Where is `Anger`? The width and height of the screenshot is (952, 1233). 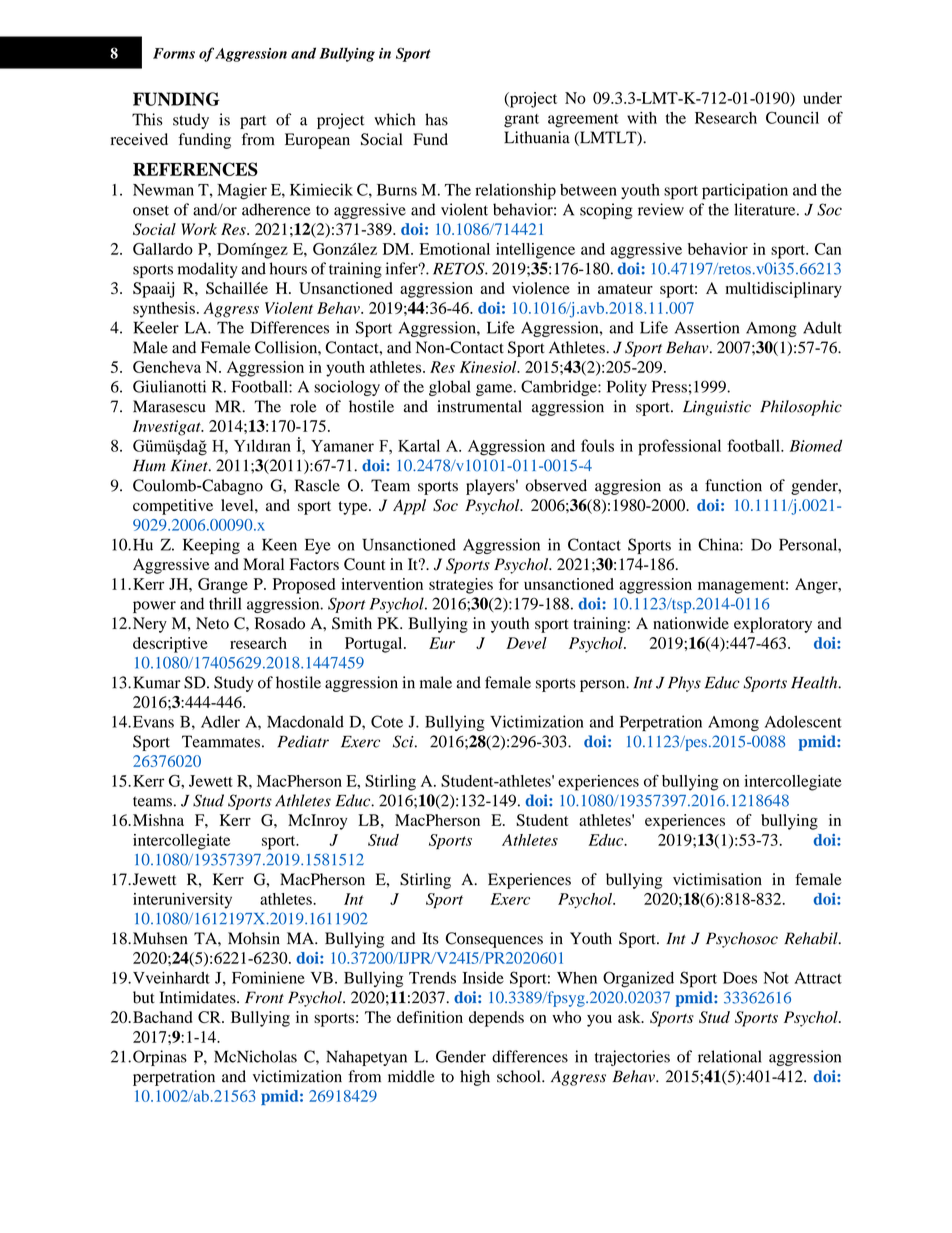 Anger is located at coordinates (817, 586).
